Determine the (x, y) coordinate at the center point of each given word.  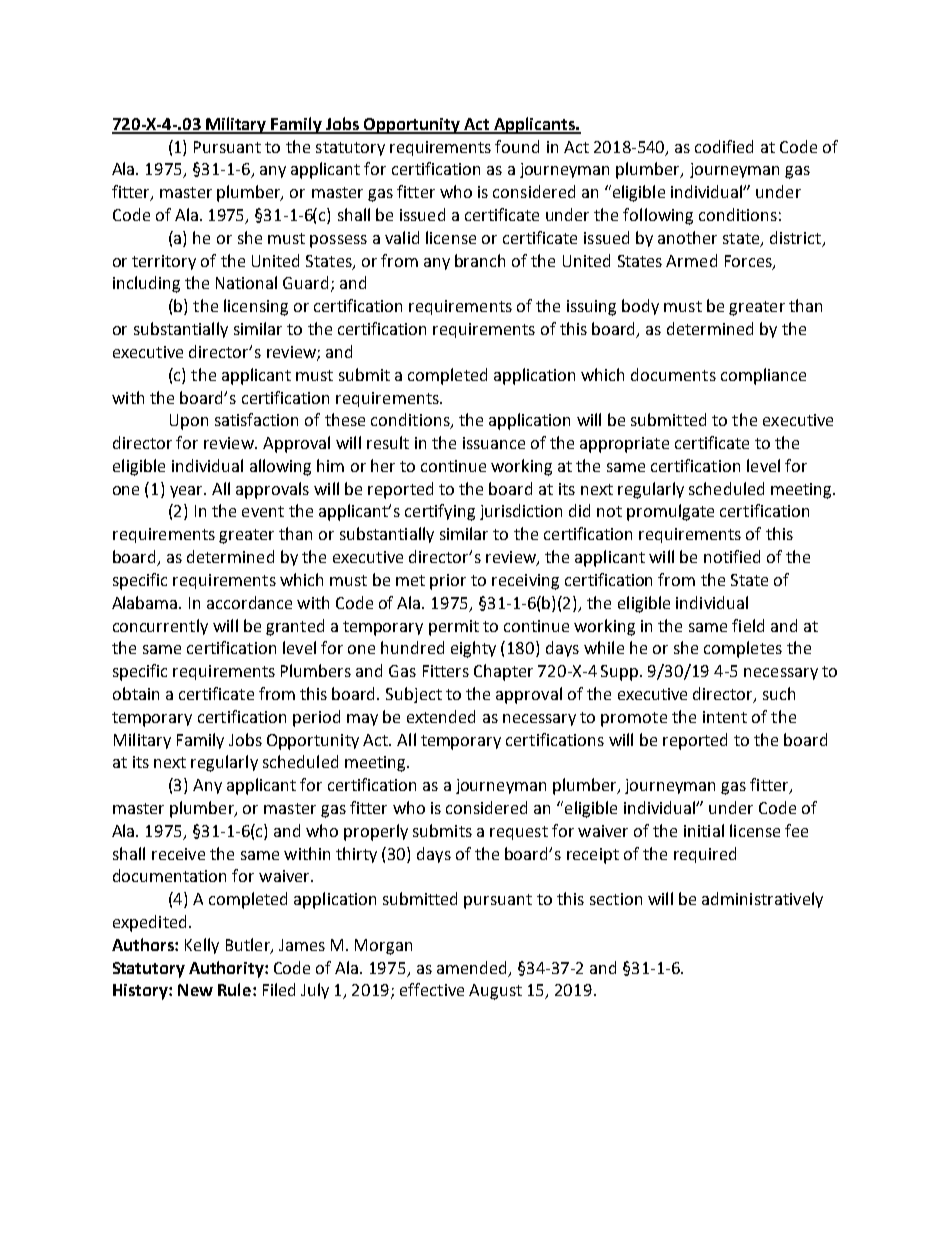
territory (164, 262)
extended (441, 716)
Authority (227, 969)
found (517, 146)
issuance (494, 443)
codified (724, 146)
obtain (136, 693)
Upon (189, 422)
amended (471, 967)
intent (725, 717)
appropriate (624, 445)
